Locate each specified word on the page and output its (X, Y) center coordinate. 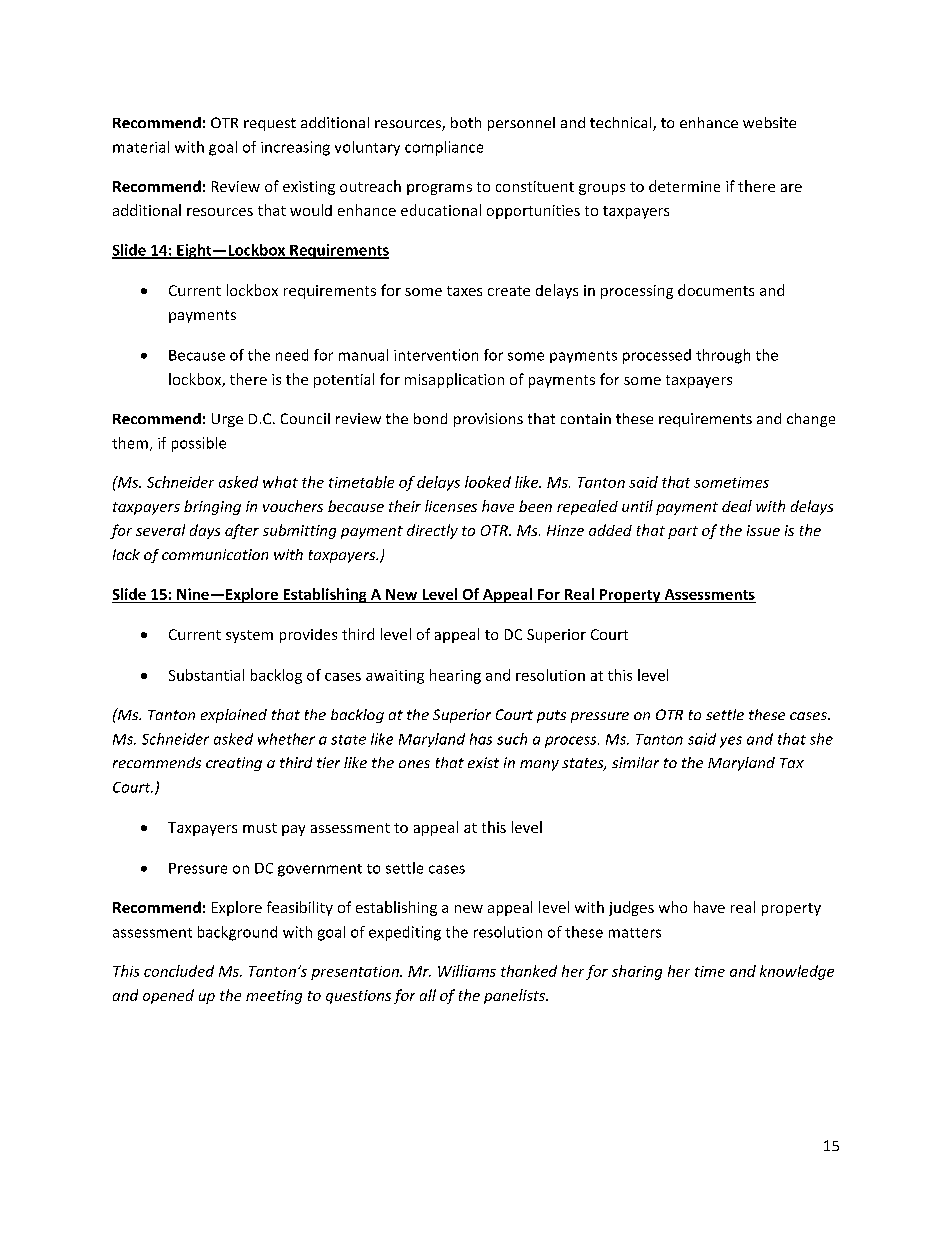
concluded (179, 971)
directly (432, 531)
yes (731, 742)
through (723, 356)
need (292, 355)
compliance (444, 148)
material (141, 147)
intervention (436, 355)
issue (763, 530)
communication (215, 554)
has (481, 739)
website (769, 122)
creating (234, 764)
